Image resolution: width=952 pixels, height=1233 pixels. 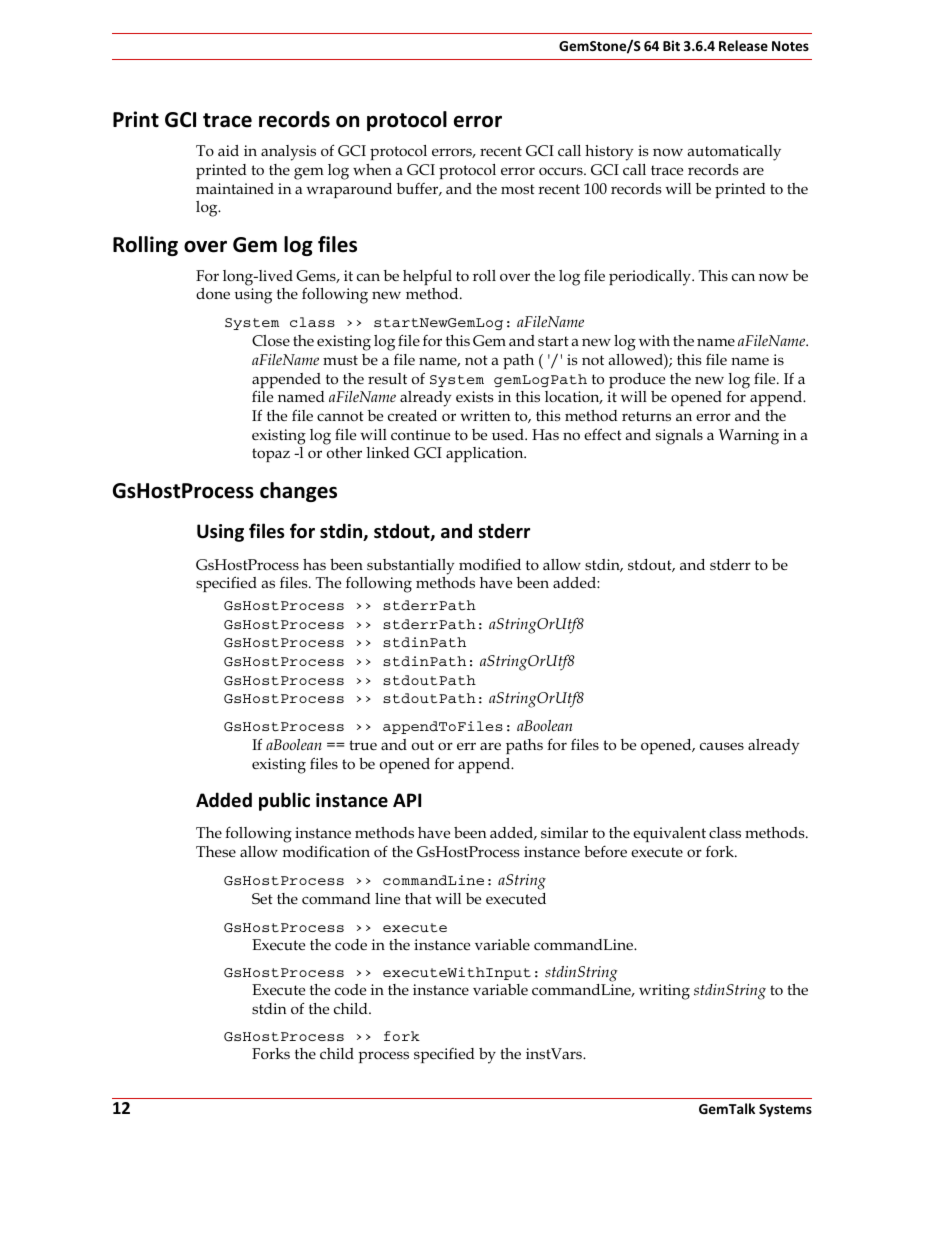 What do you see at coordinates (427, 277) in the screenshot?
I see `helpful` at bounding box center [427, 277].
